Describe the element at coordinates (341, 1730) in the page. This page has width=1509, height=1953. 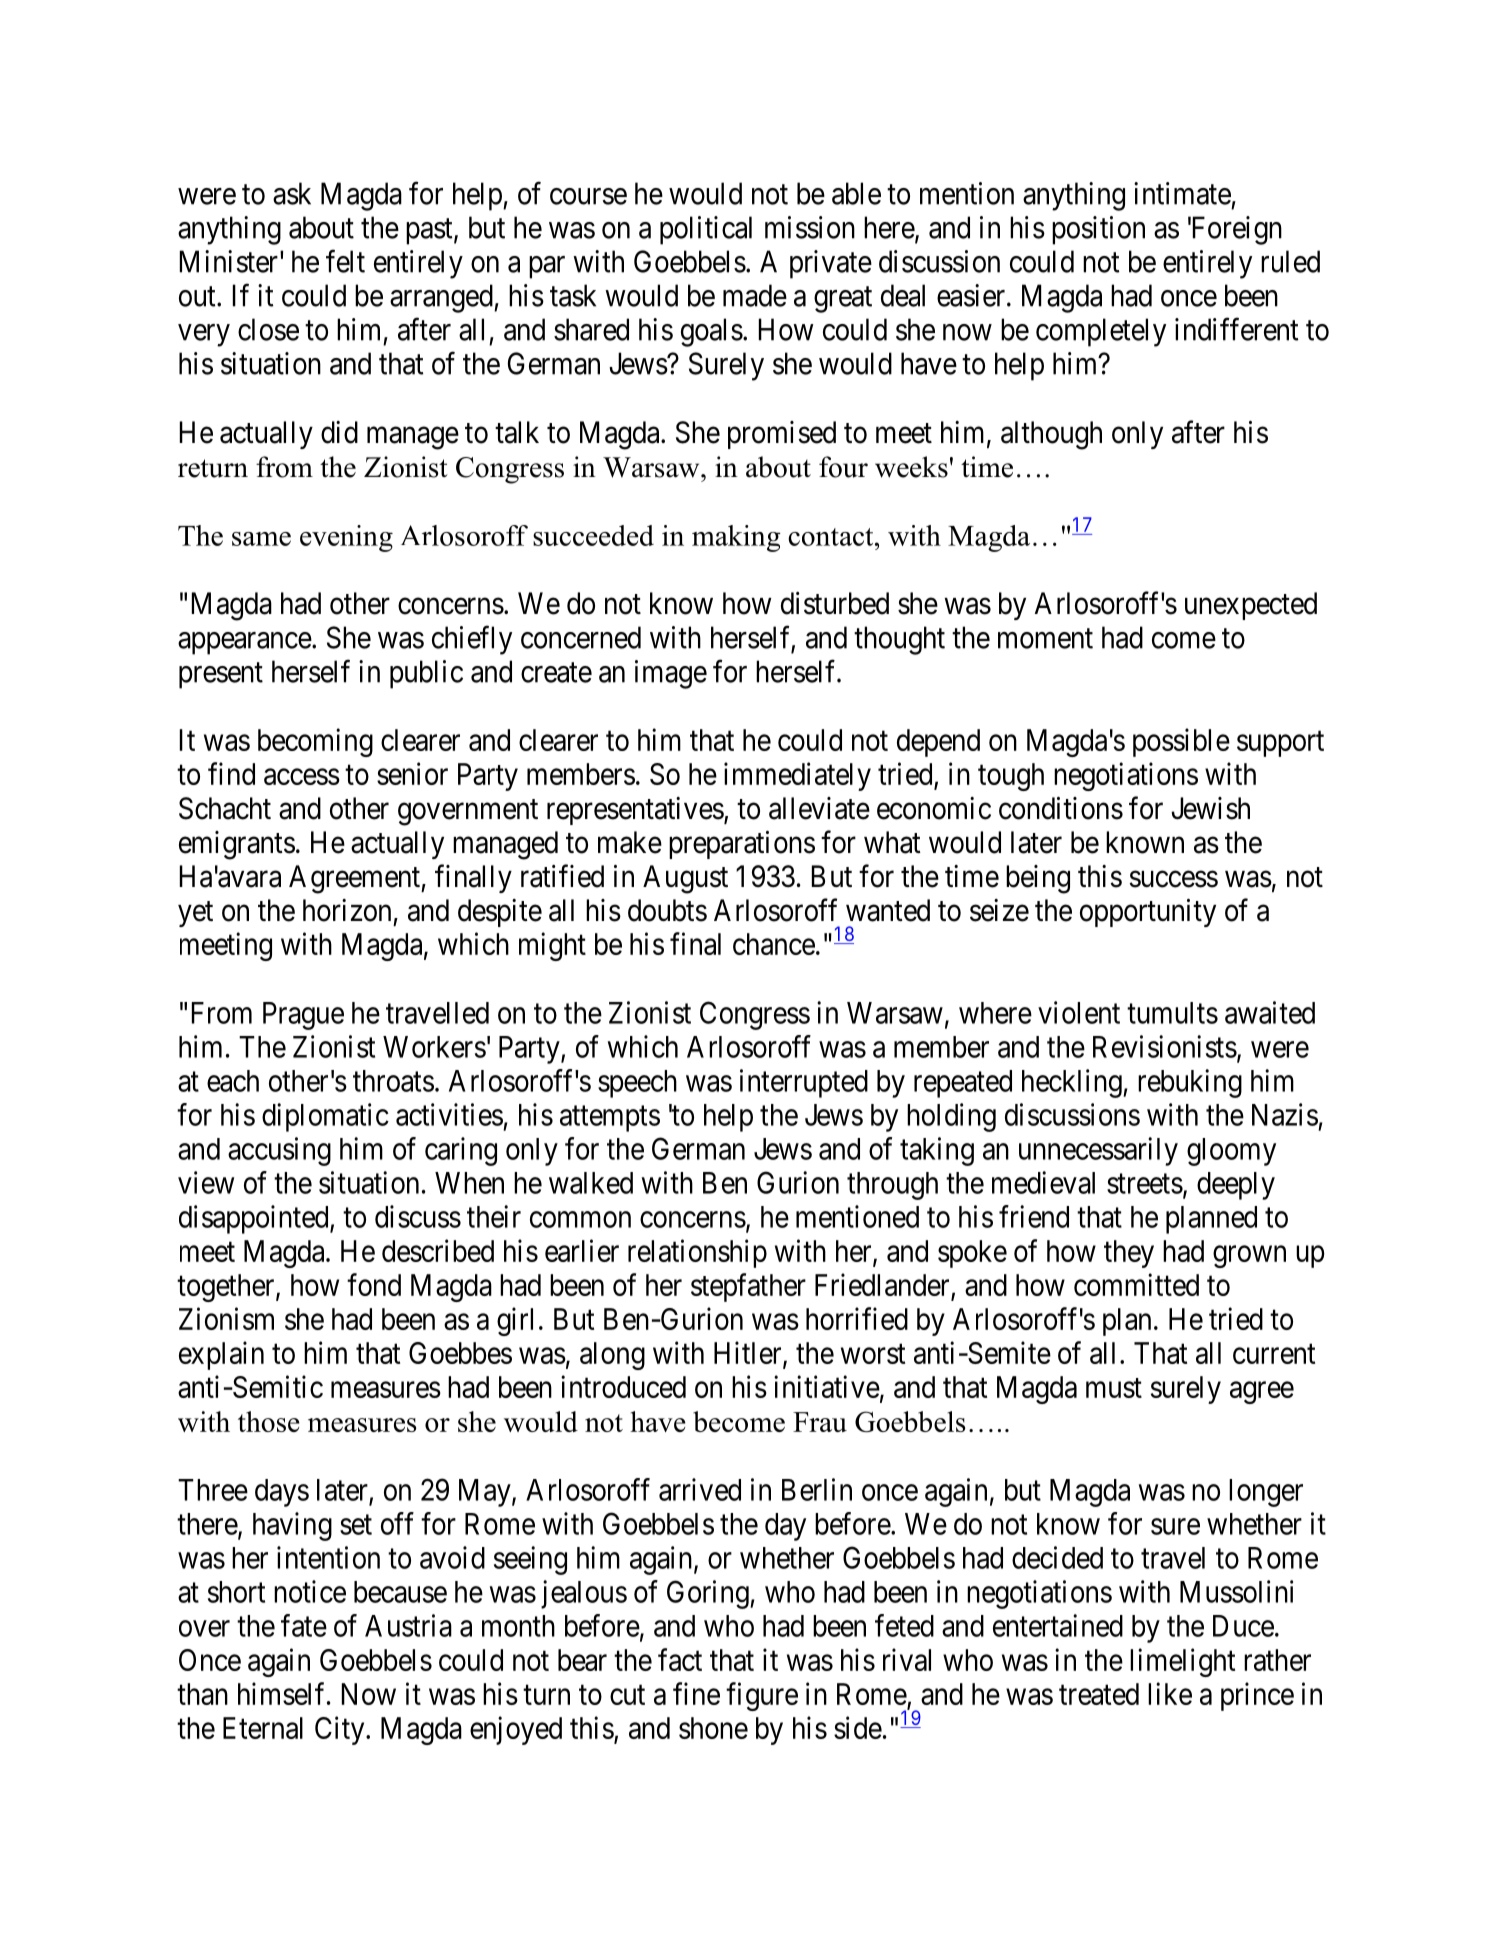
I see `City` at that location.
